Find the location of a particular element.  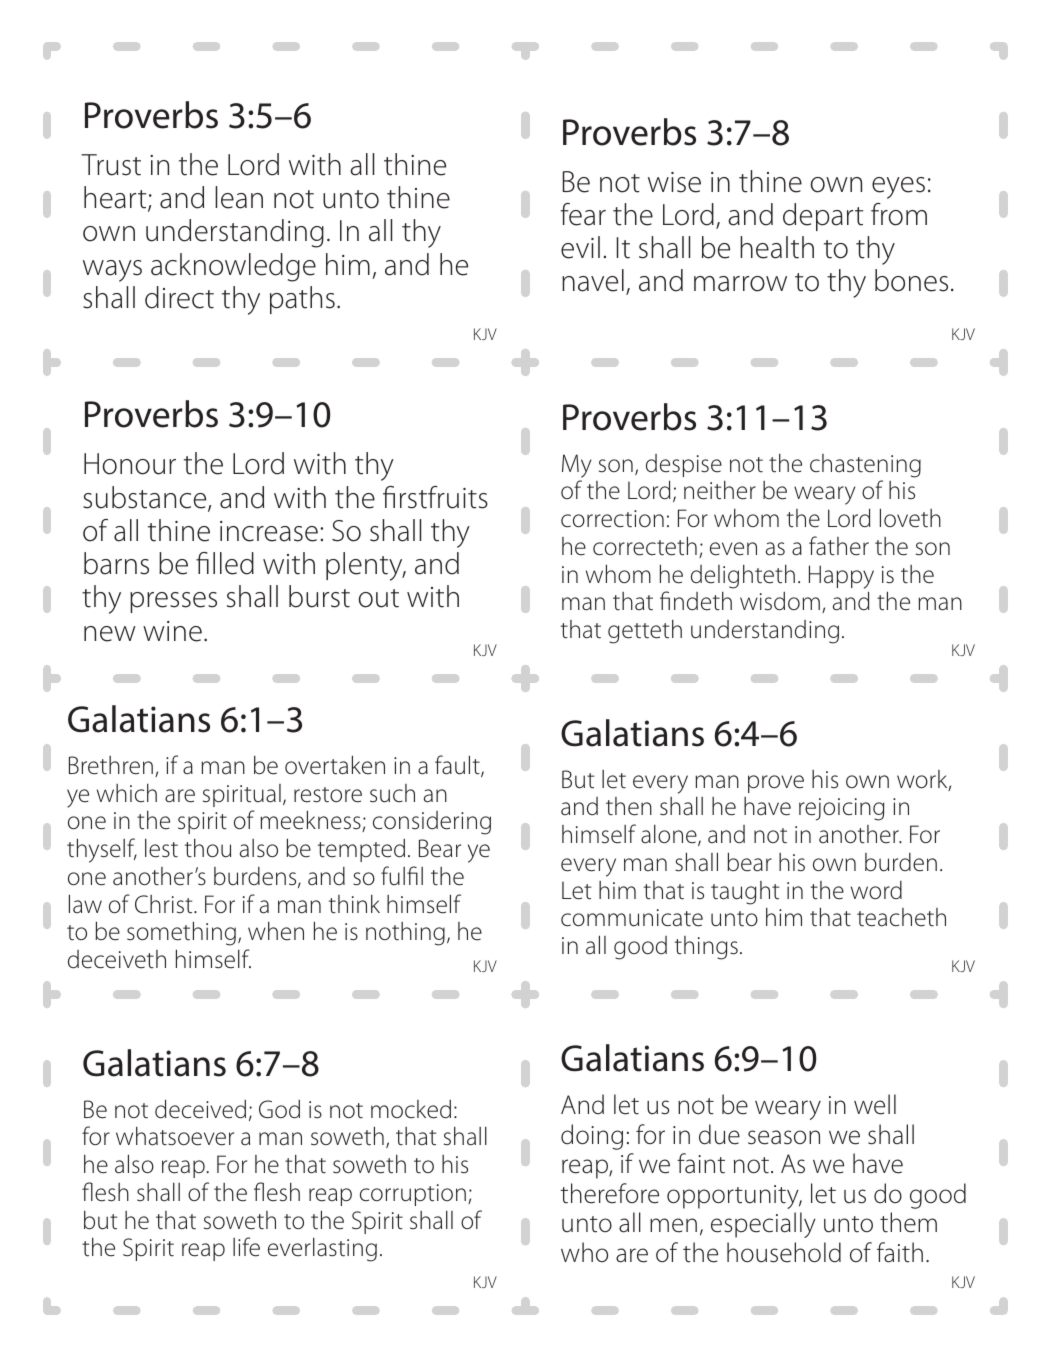

something is located at coordinates (181, 933).
